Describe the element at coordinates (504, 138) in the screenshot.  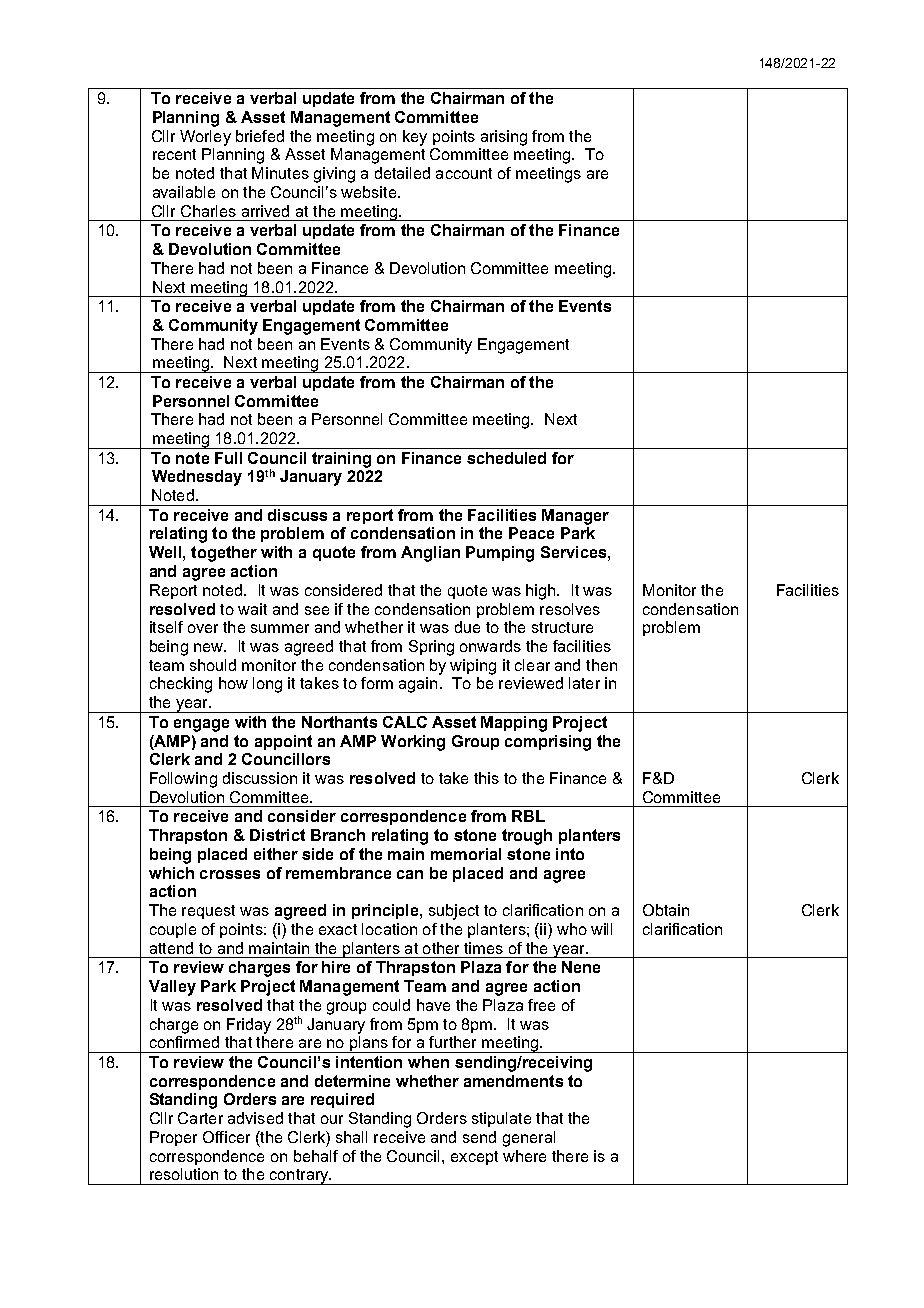
I see `arising` at that location.
